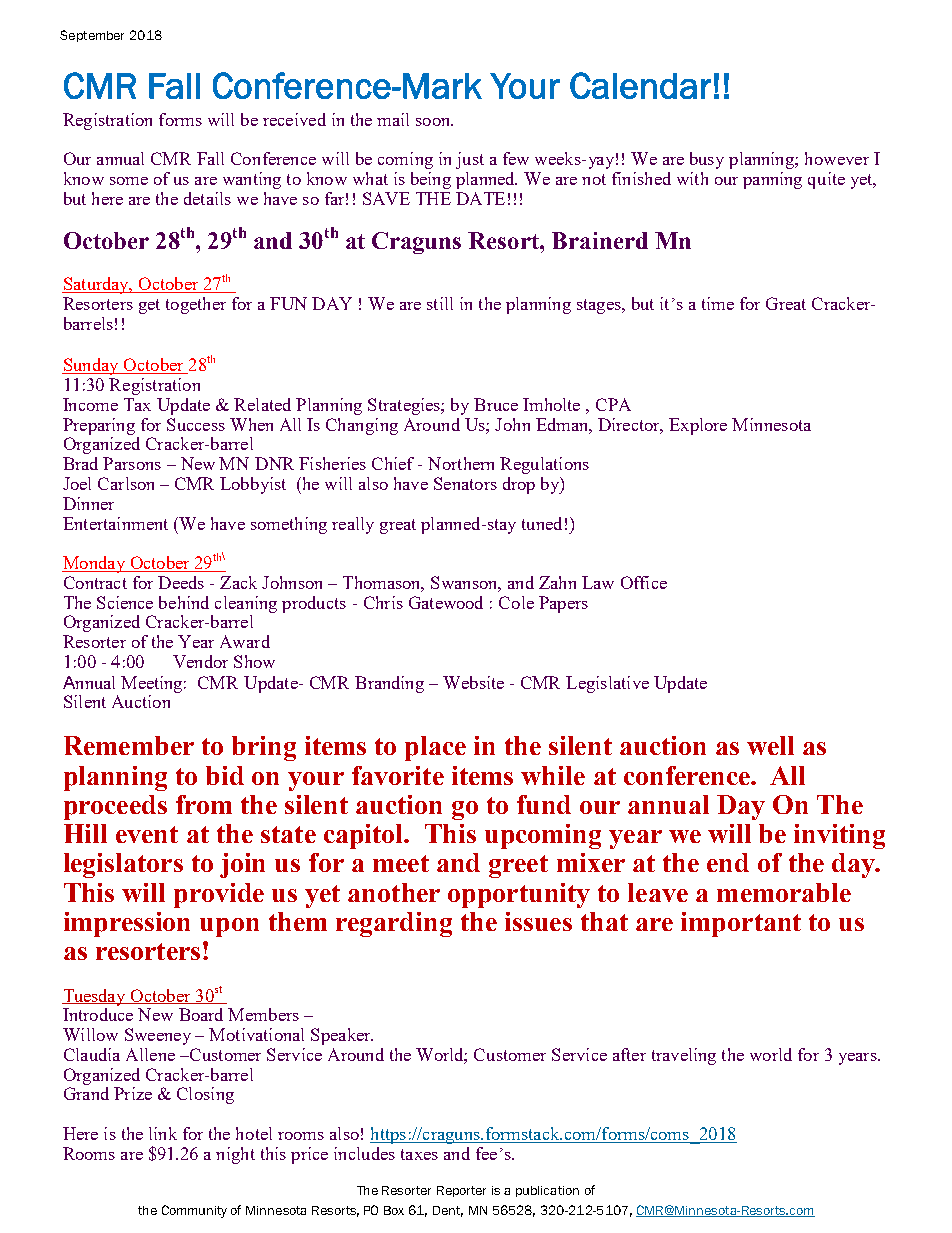 The image size is (952, 1233). Describe the element at coordinates (219, 895) in the page. I see `provide` at that location.
